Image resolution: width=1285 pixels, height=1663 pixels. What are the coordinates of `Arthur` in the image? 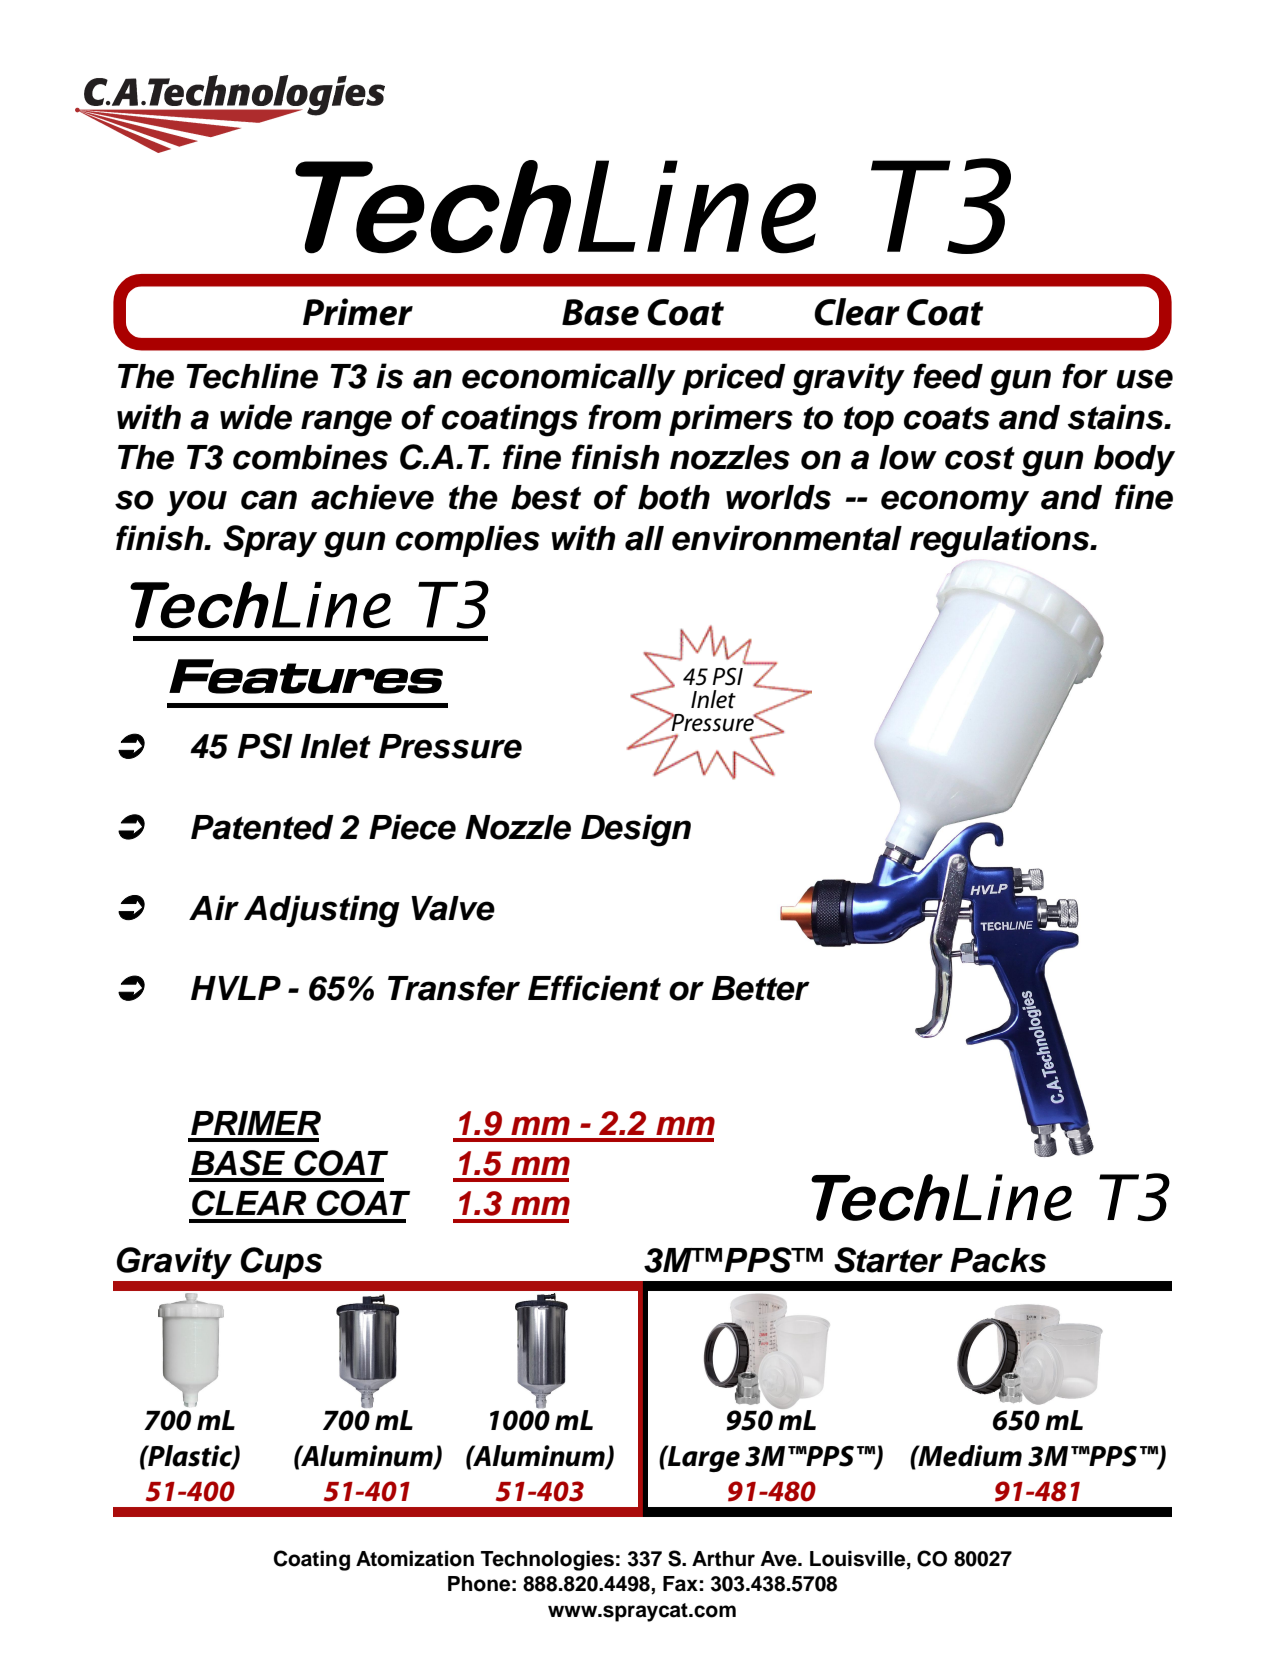 It's located at (723, 1559).
